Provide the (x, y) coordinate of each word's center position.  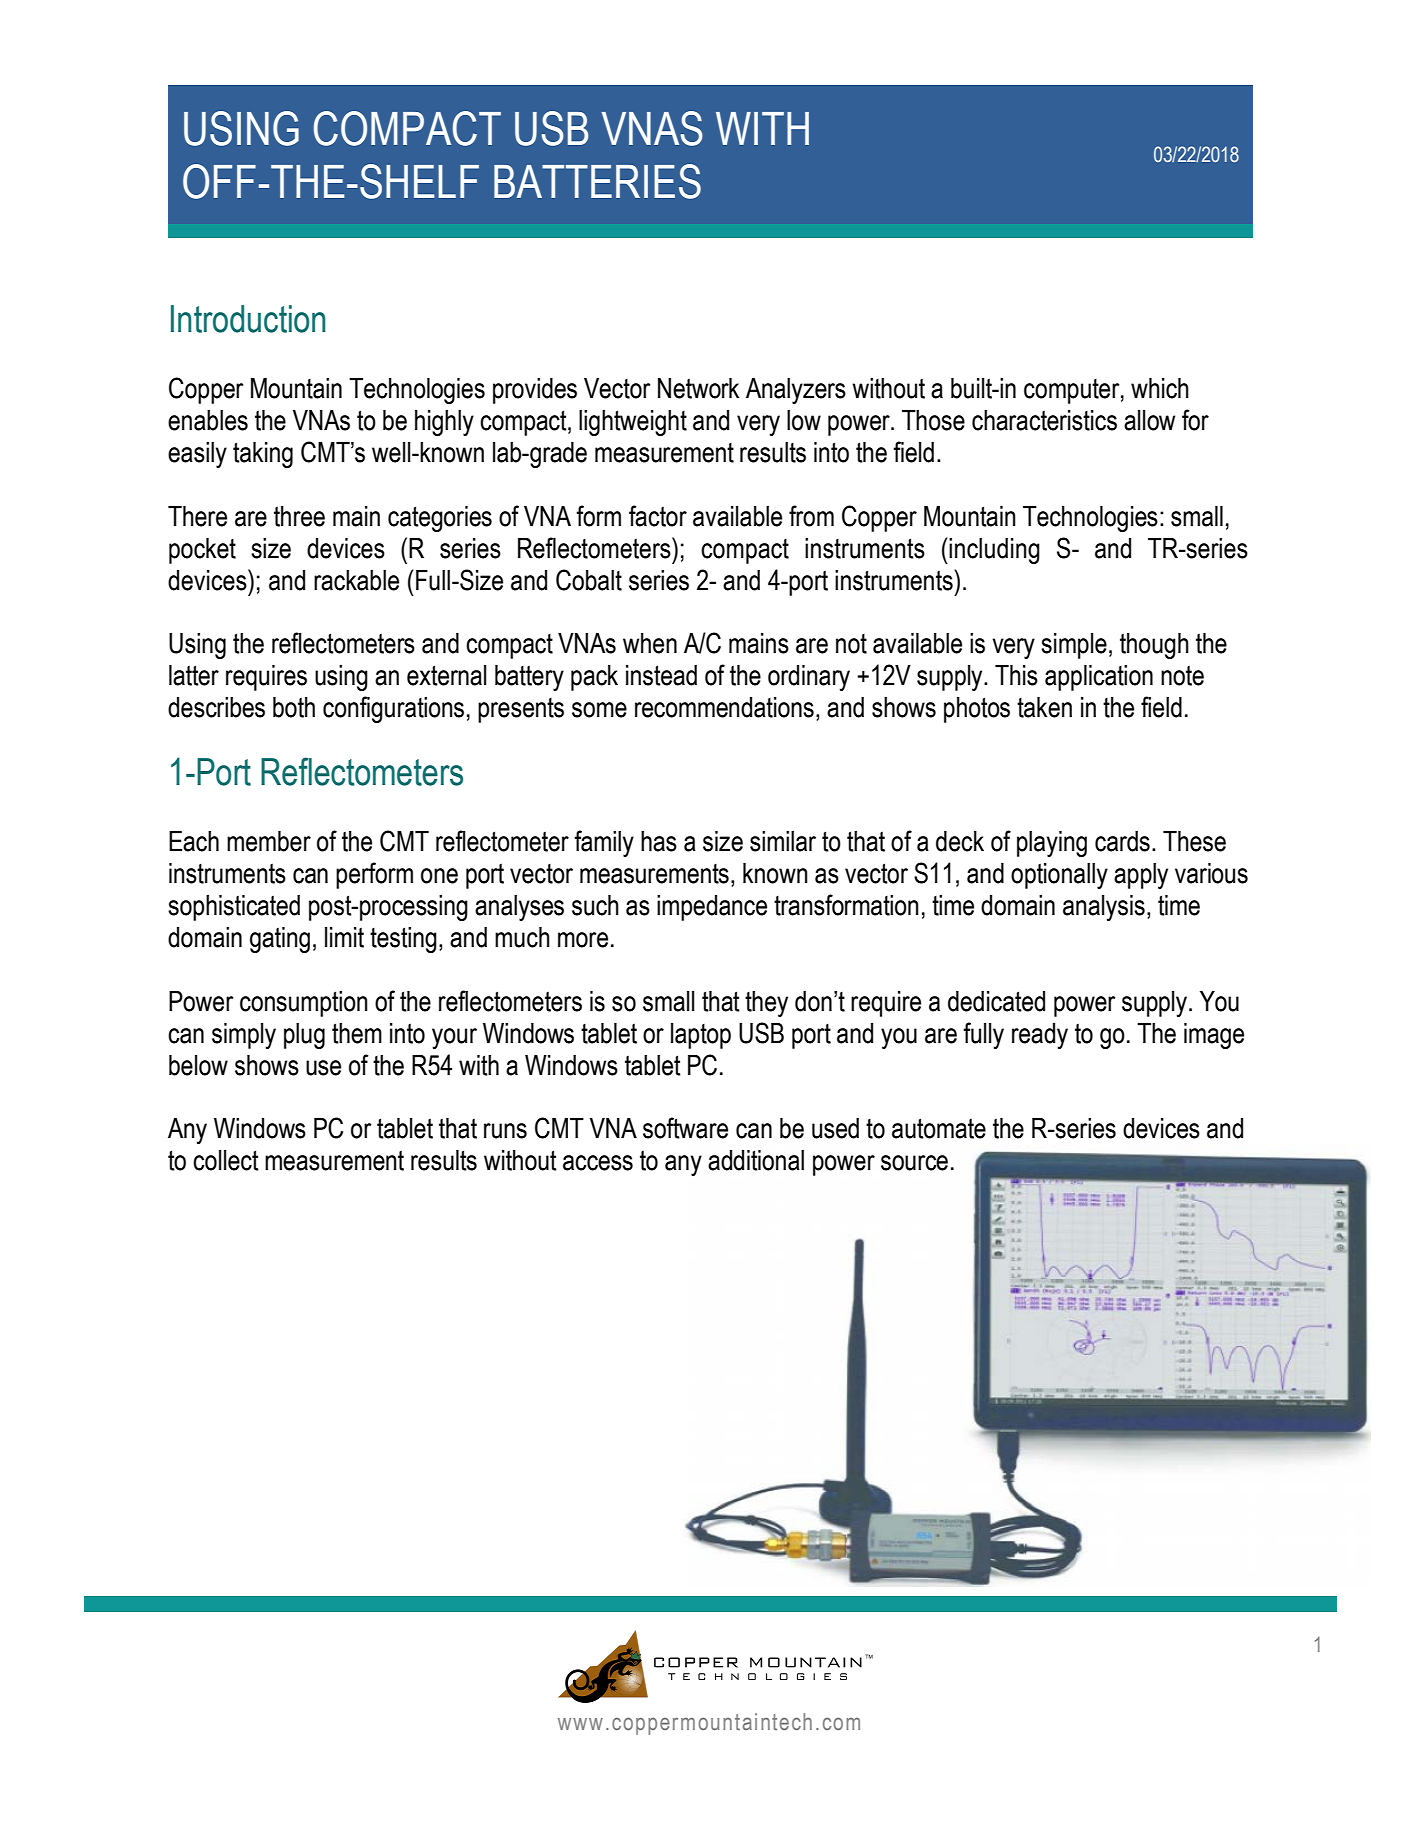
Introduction (248, 319)
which (1160, 388)
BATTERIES (597, 181)
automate (939, 1128)
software (685, 1128)
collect (226, 1160)
